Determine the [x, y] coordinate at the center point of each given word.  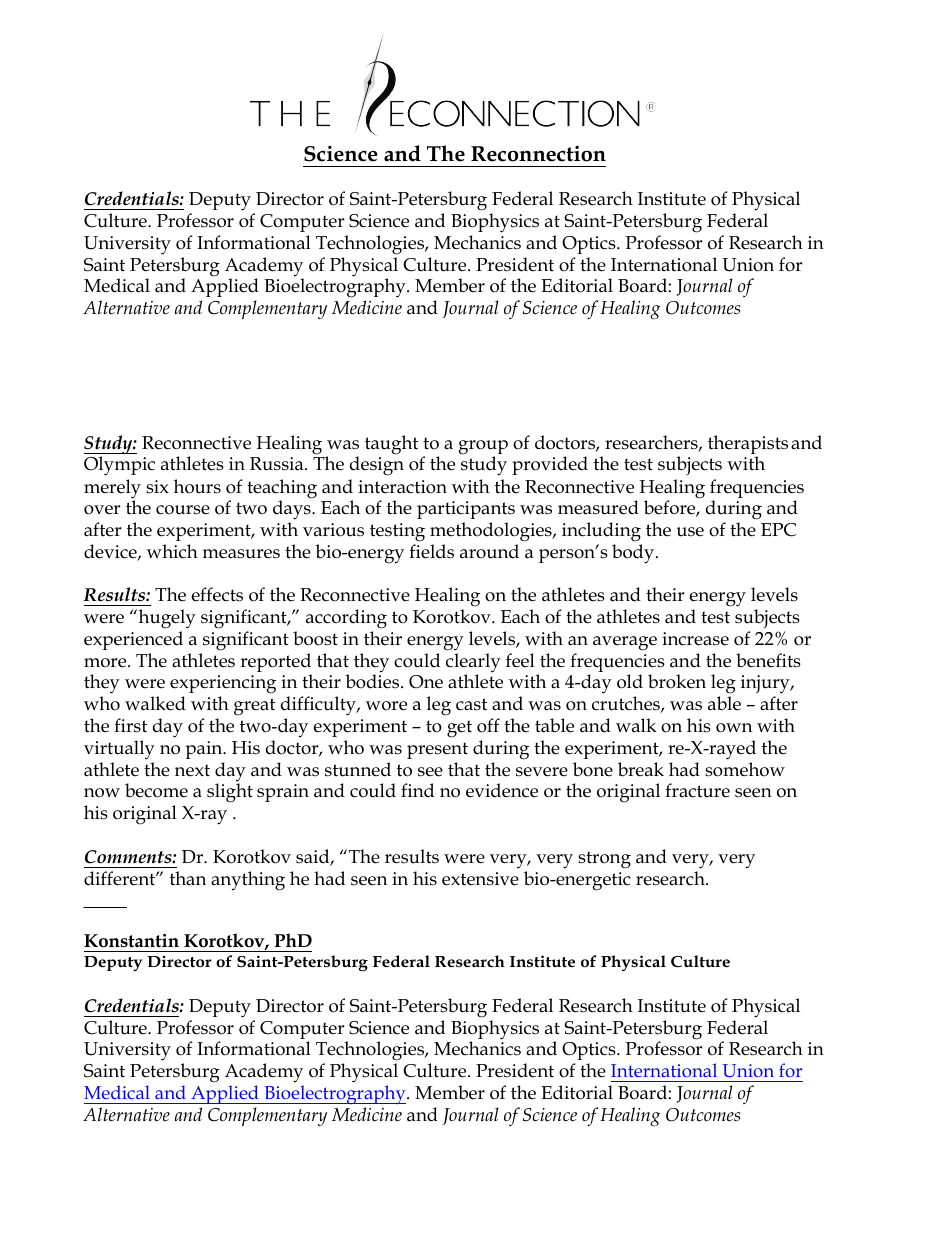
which [172, 551]
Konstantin [131, 941]
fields [431, 551]
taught [391, 445]
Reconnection [538, 154]
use [690, 532]
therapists [748, 446]
